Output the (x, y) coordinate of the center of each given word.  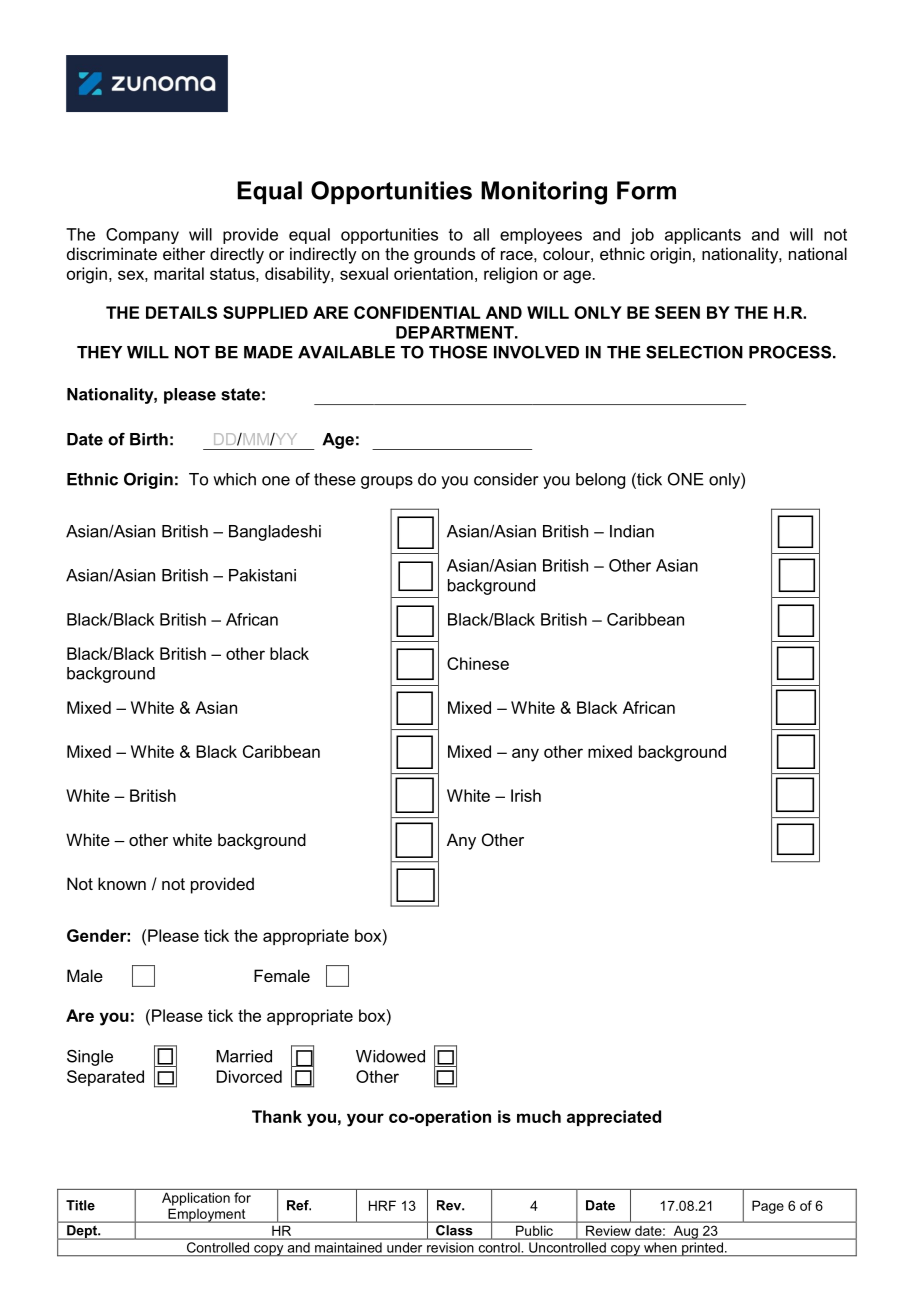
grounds (444, 255)
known (122, 883)
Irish (526, 795)
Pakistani (262, 575)
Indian (632, 531)
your (365, 1120)
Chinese (478, 663)
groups (387, 482)
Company (142, 236)
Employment (207, 1215)
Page (768, 1207)
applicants (703, 236)
